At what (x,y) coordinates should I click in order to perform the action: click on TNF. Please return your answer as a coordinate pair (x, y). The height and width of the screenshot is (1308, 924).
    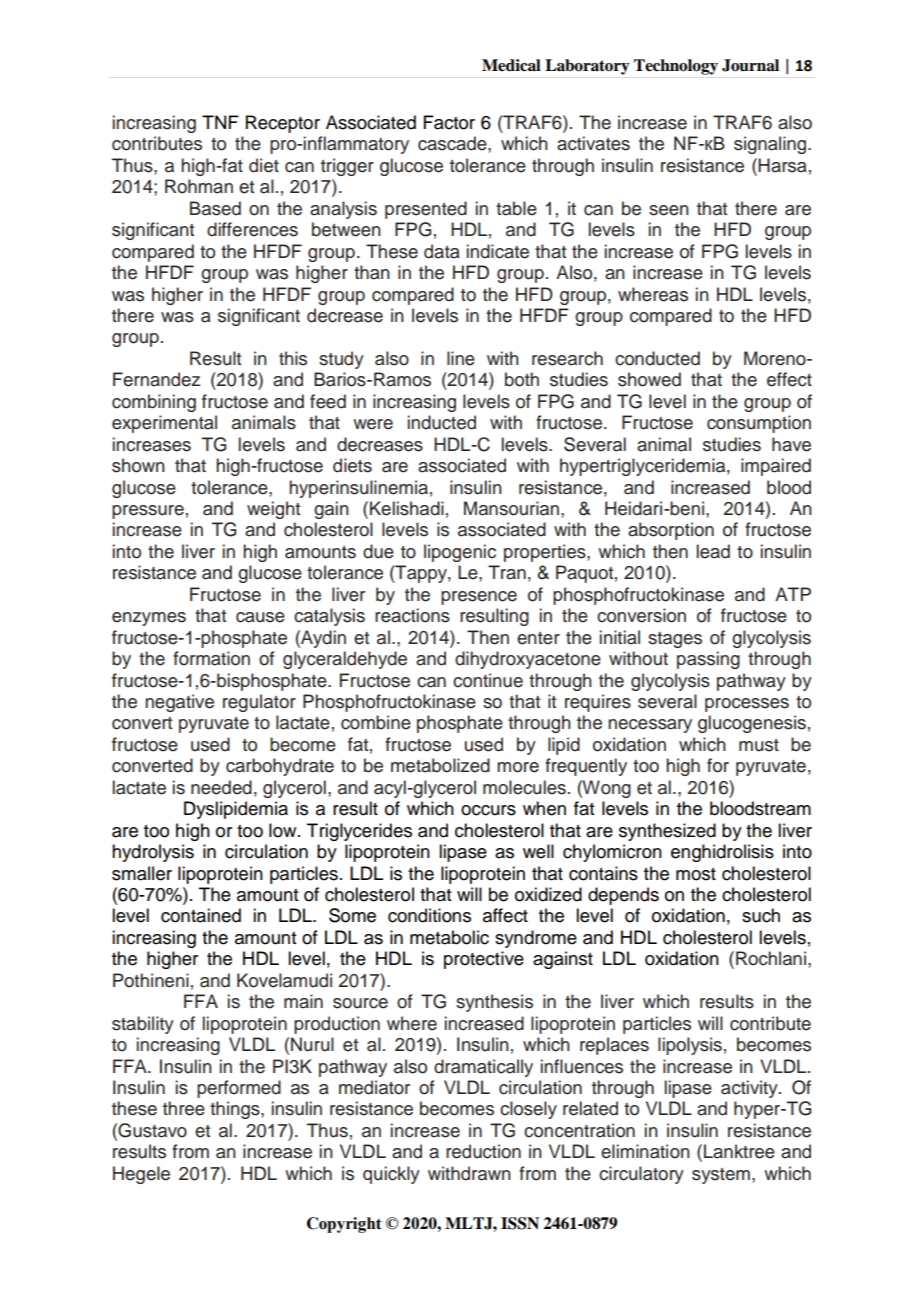
    Looking at the image, I should click on (220, 122).
